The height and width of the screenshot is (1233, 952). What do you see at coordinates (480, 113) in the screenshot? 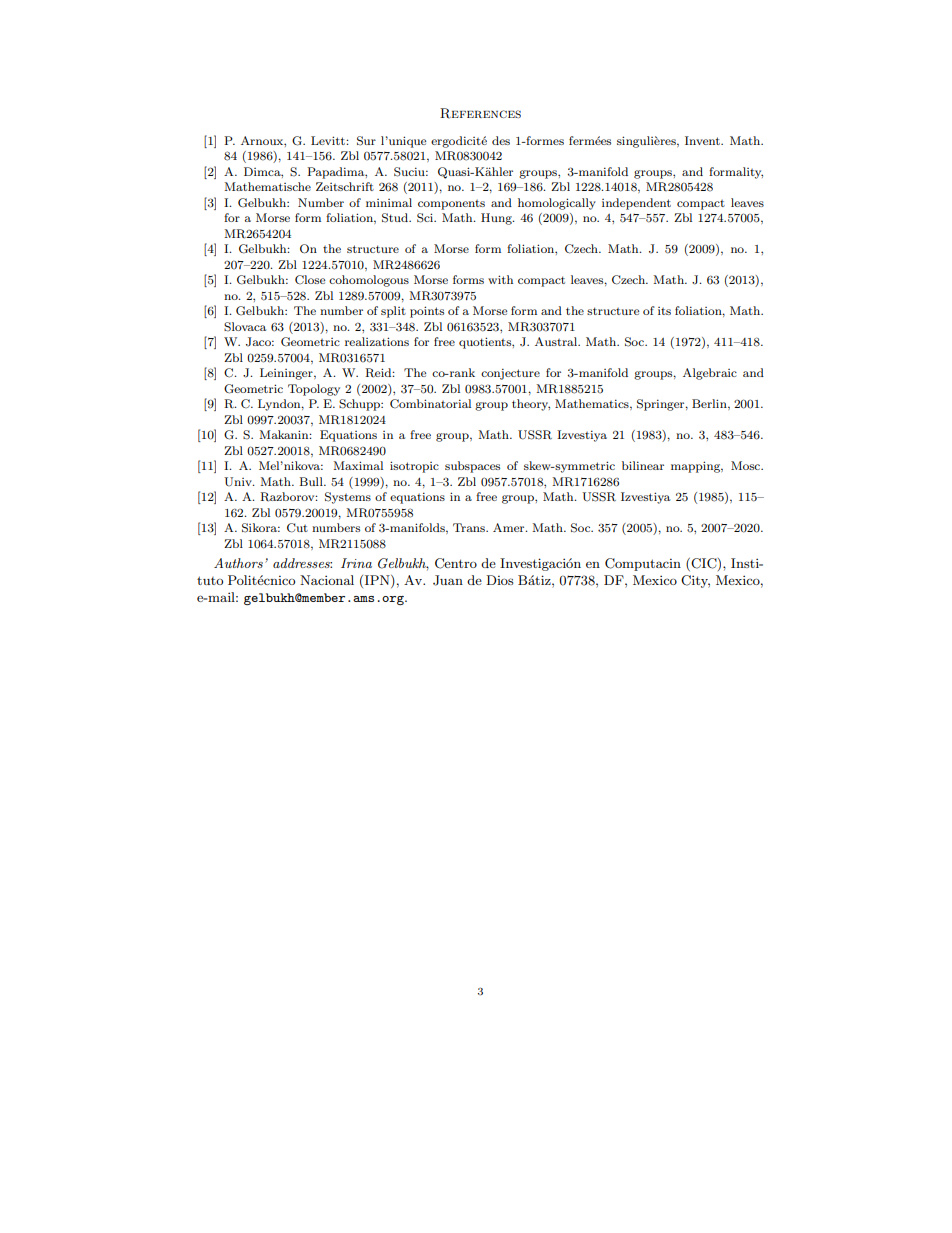
I see `References` at bounding box center [480, 113].
